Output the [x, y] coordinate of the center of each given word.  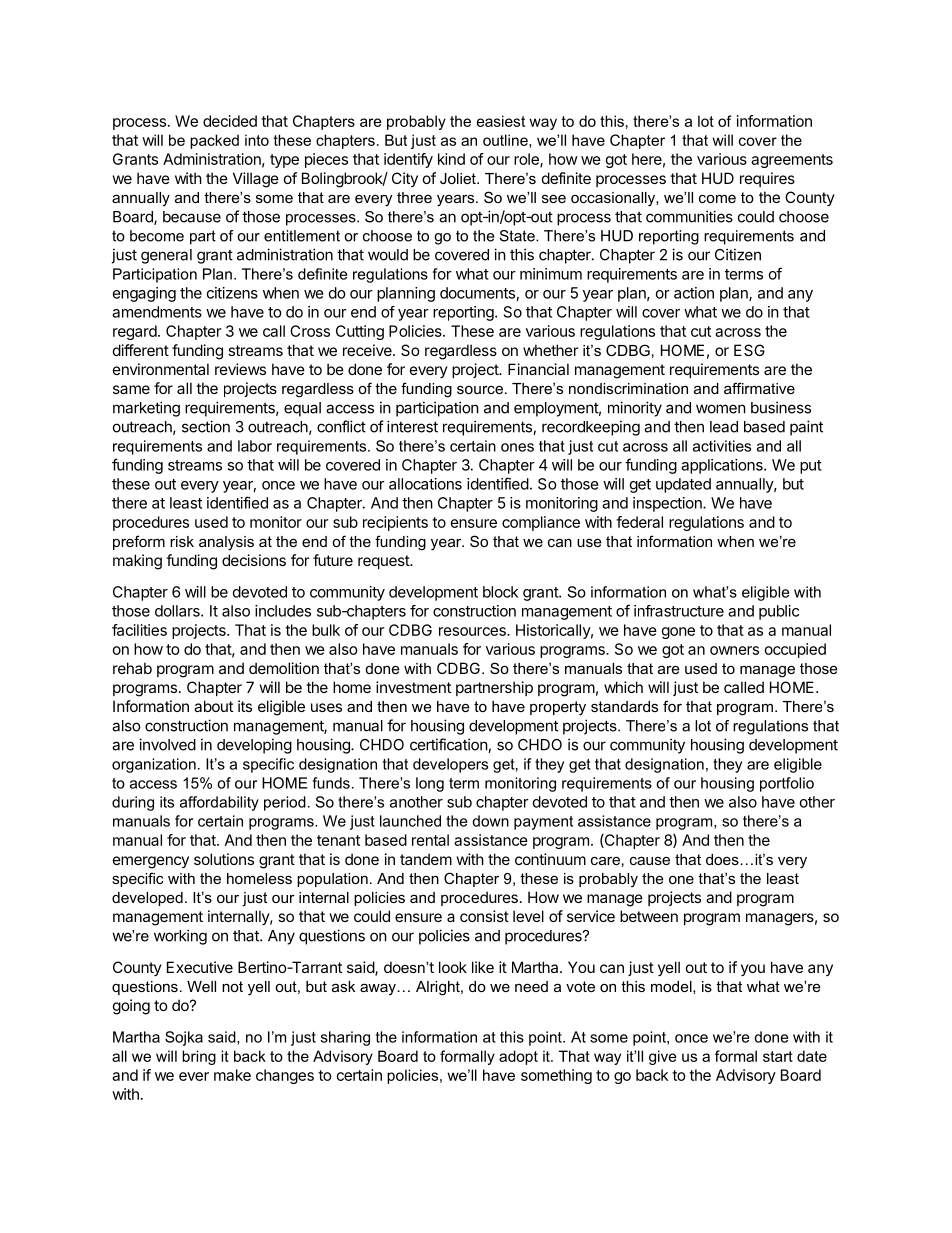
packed [214, 141]
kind [451, 159]
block [500, 592]
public [779, 612]
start [778, 1056]
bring [199, 1057]
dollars [178, 611]
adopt [518, 1057]
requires [767, 179]
